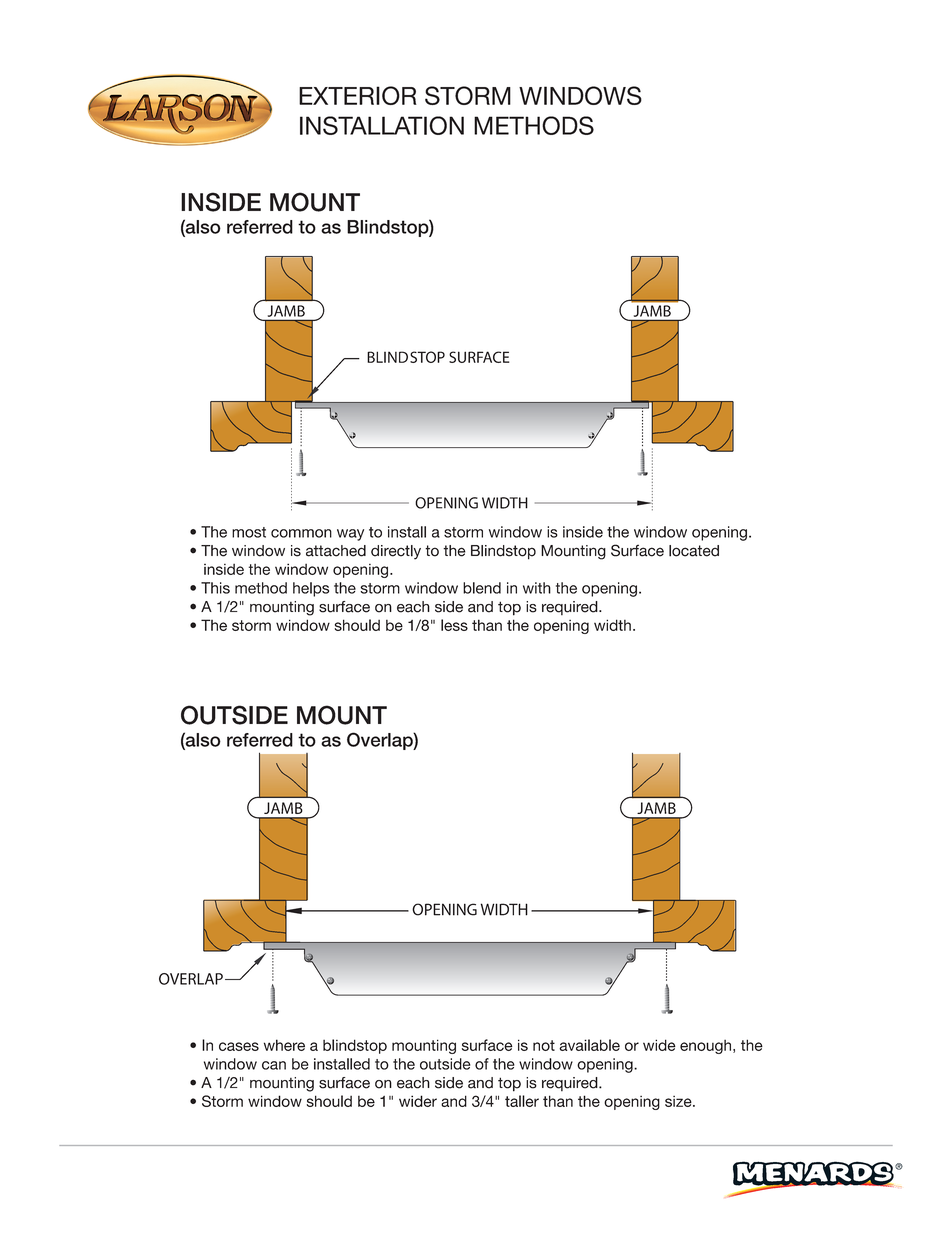  I want to click on way, so click(350, 535).
